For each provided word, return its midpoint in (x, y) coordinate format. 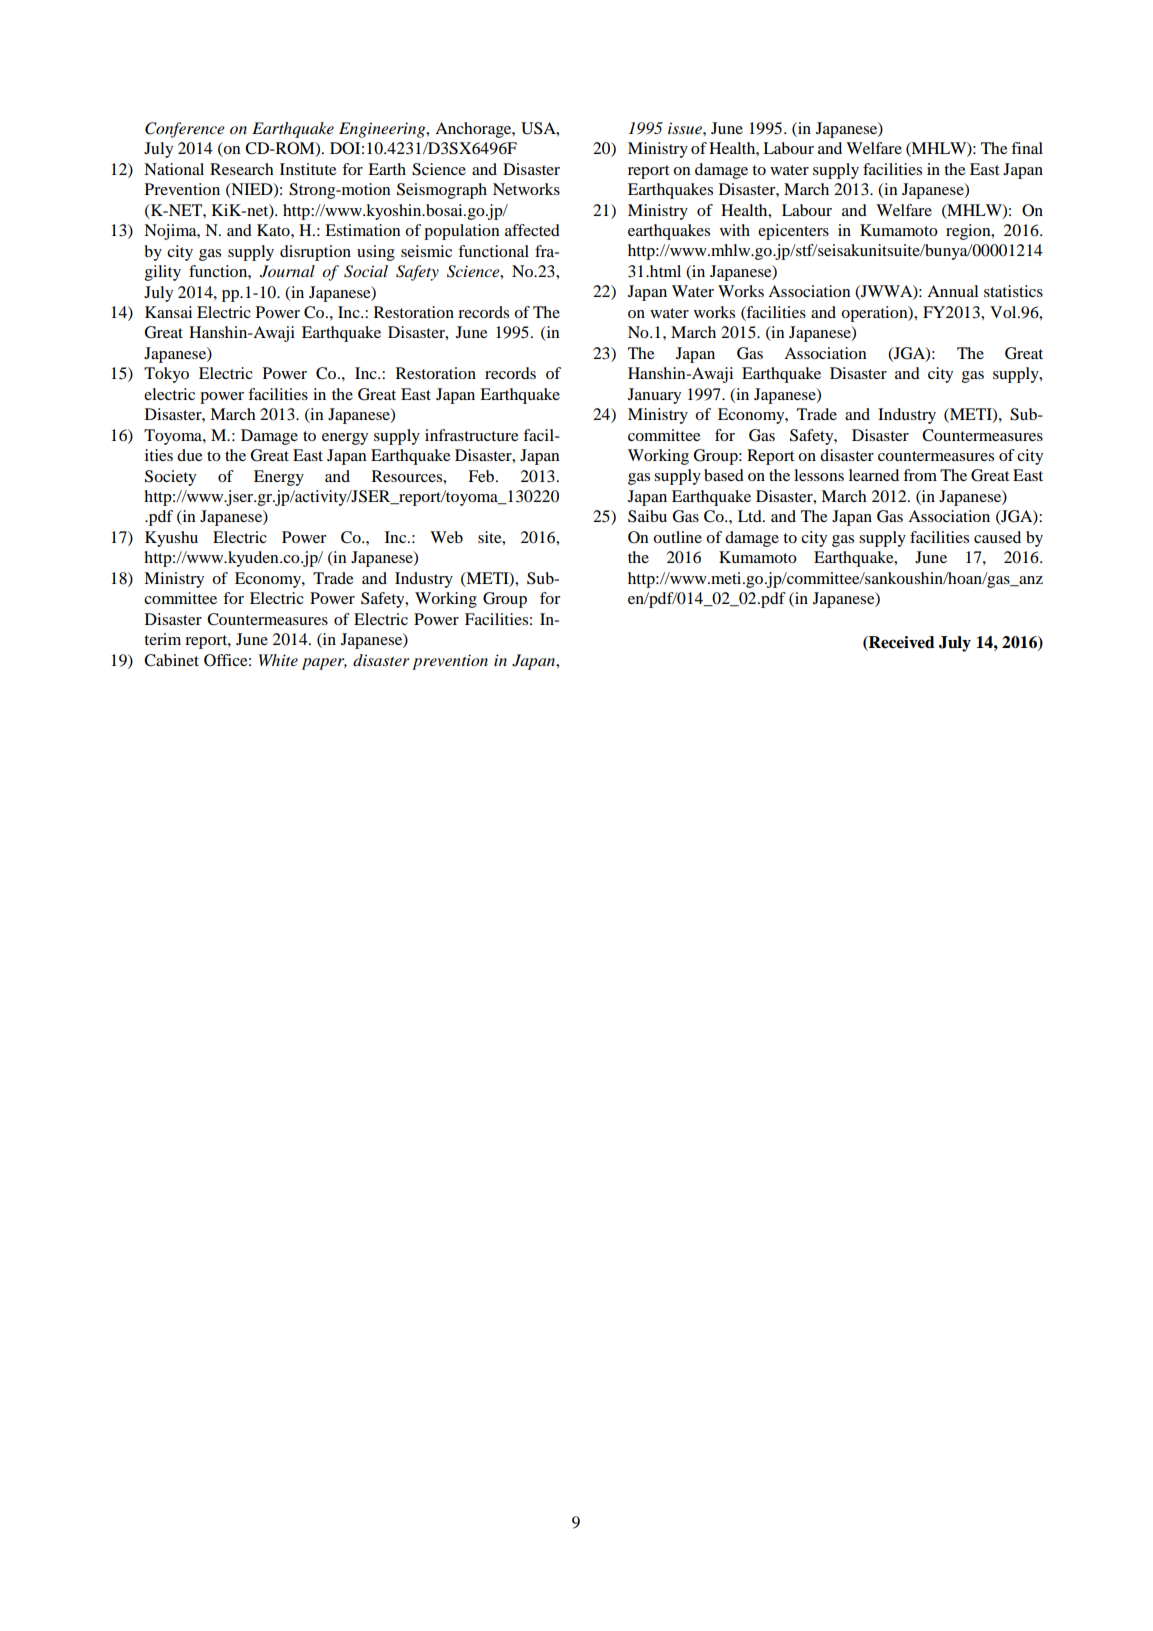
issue (686, 128)
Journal (287, 271)
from (920, 475)
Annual (952, 291)
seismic (426, 251)
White (278, 660)
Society (170, 478)
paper (324, 664)
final (1027, 148)
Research (242, 169)
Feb (482, 476)
